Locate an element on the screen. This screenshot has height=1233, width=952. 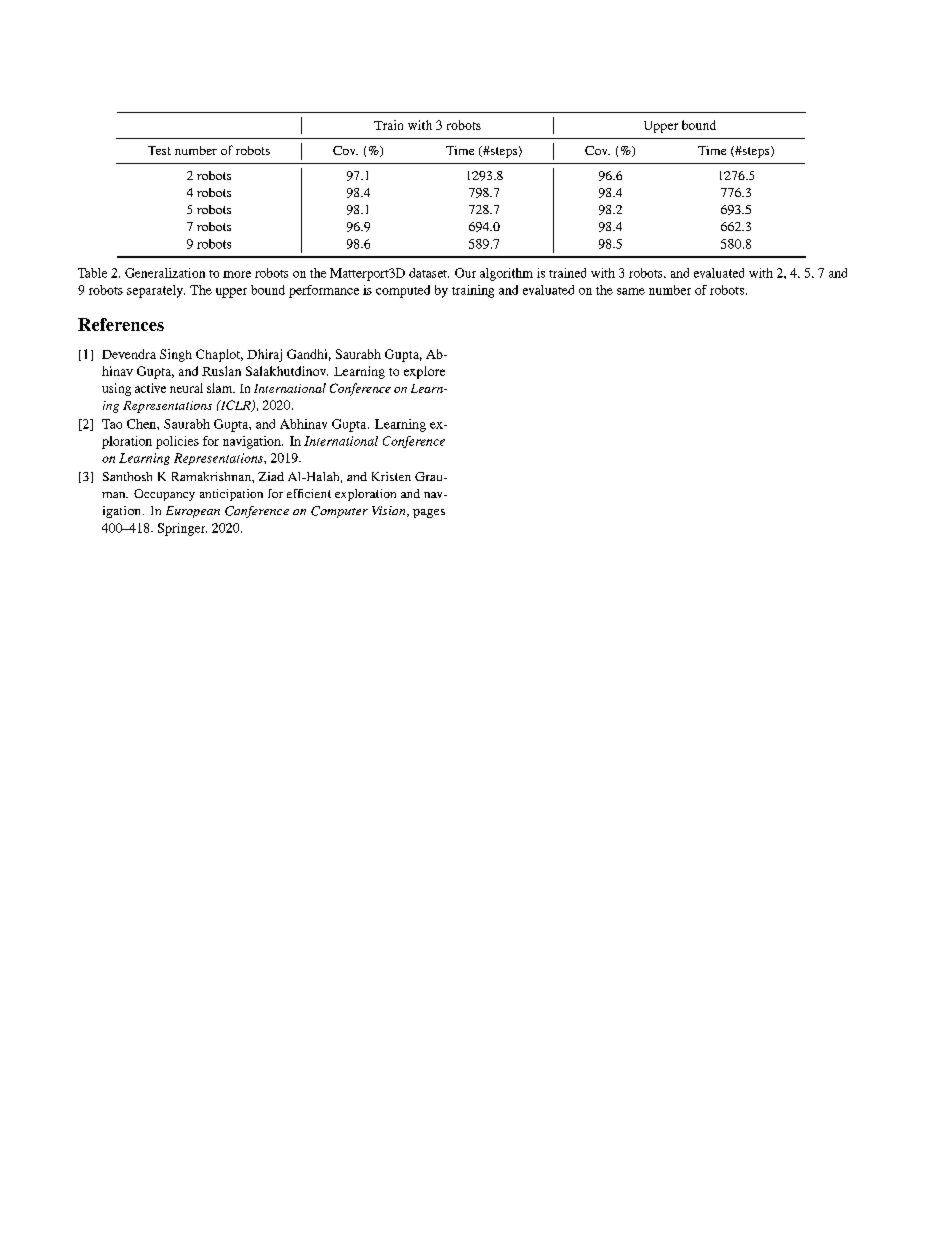
dataset is located at coordinates (429, 273).
